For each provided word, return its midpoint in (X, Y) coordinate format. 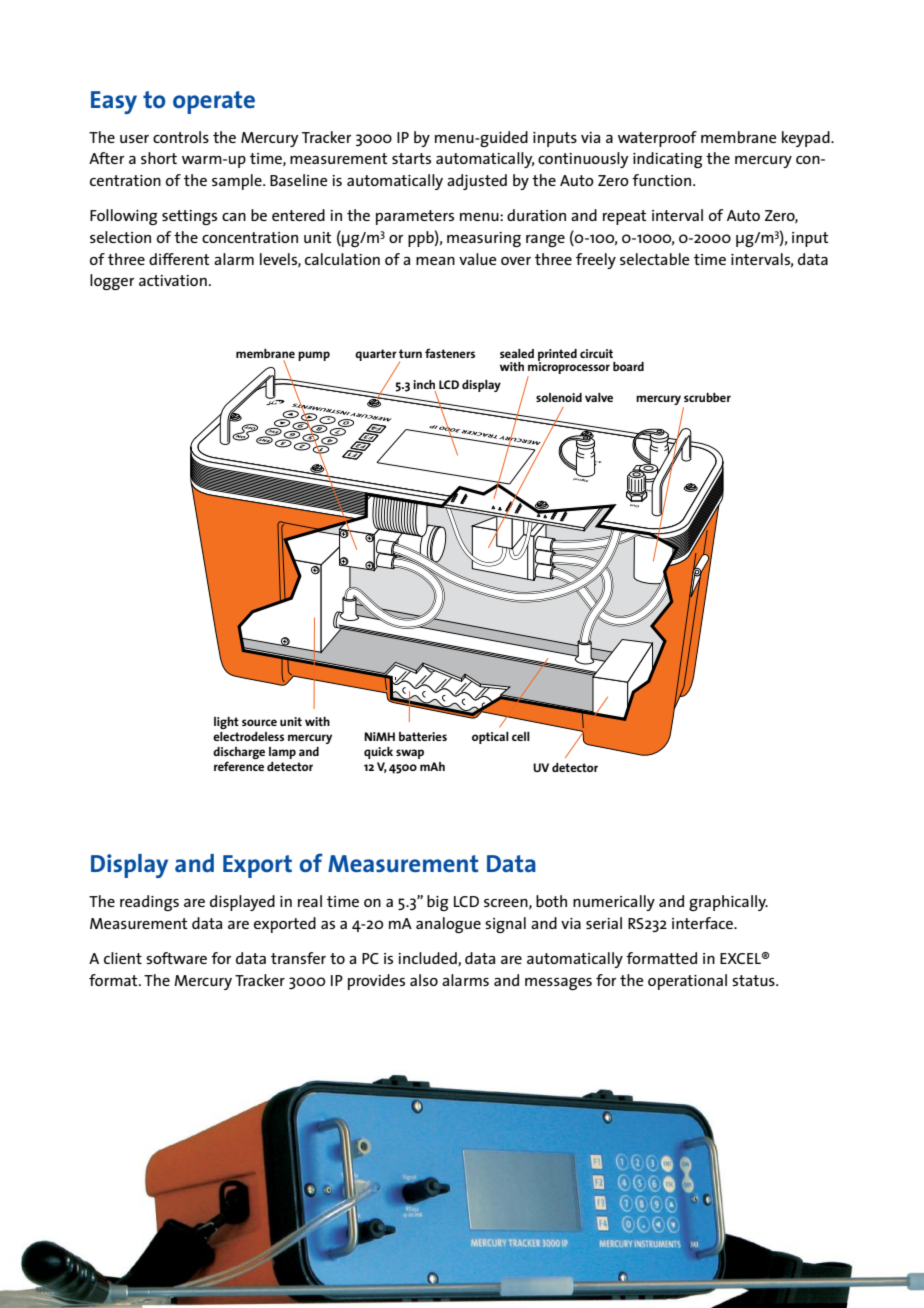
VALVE (599, 397)
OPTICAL (490, 738)
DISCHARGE (239, 754)
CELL (521, 736)
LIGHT (226, 723)
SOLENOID (559, 397)
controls (181, 137)
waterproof (657, 139)
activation (173, 280)
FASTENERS (450, 353)
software (176, 958)
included (428, 959)
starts (411, 158)
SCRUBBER (707, 397)
